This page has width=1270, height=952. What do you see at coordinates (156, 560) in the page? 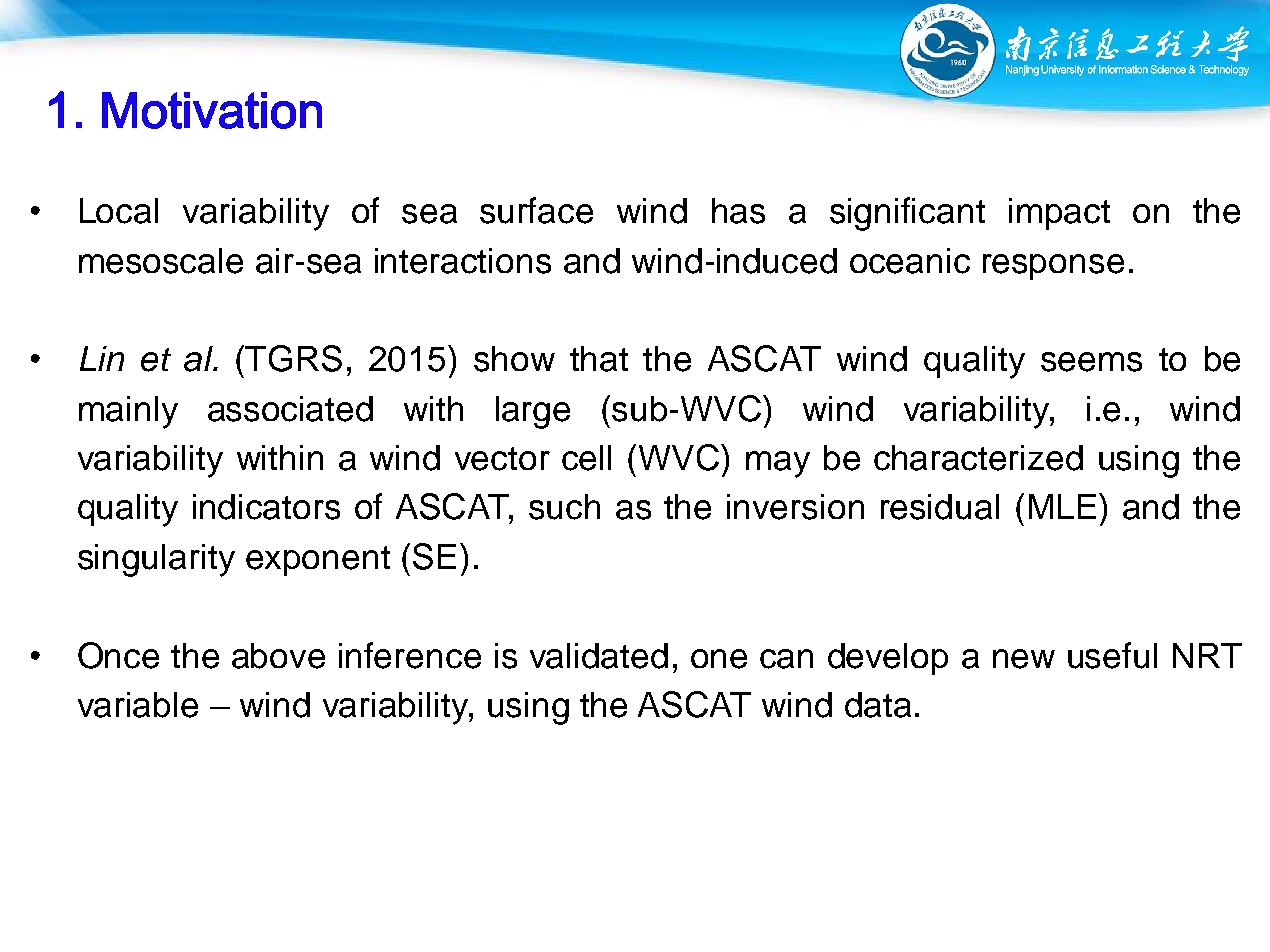
I see `singularity` at bounding box center [156, 560].
